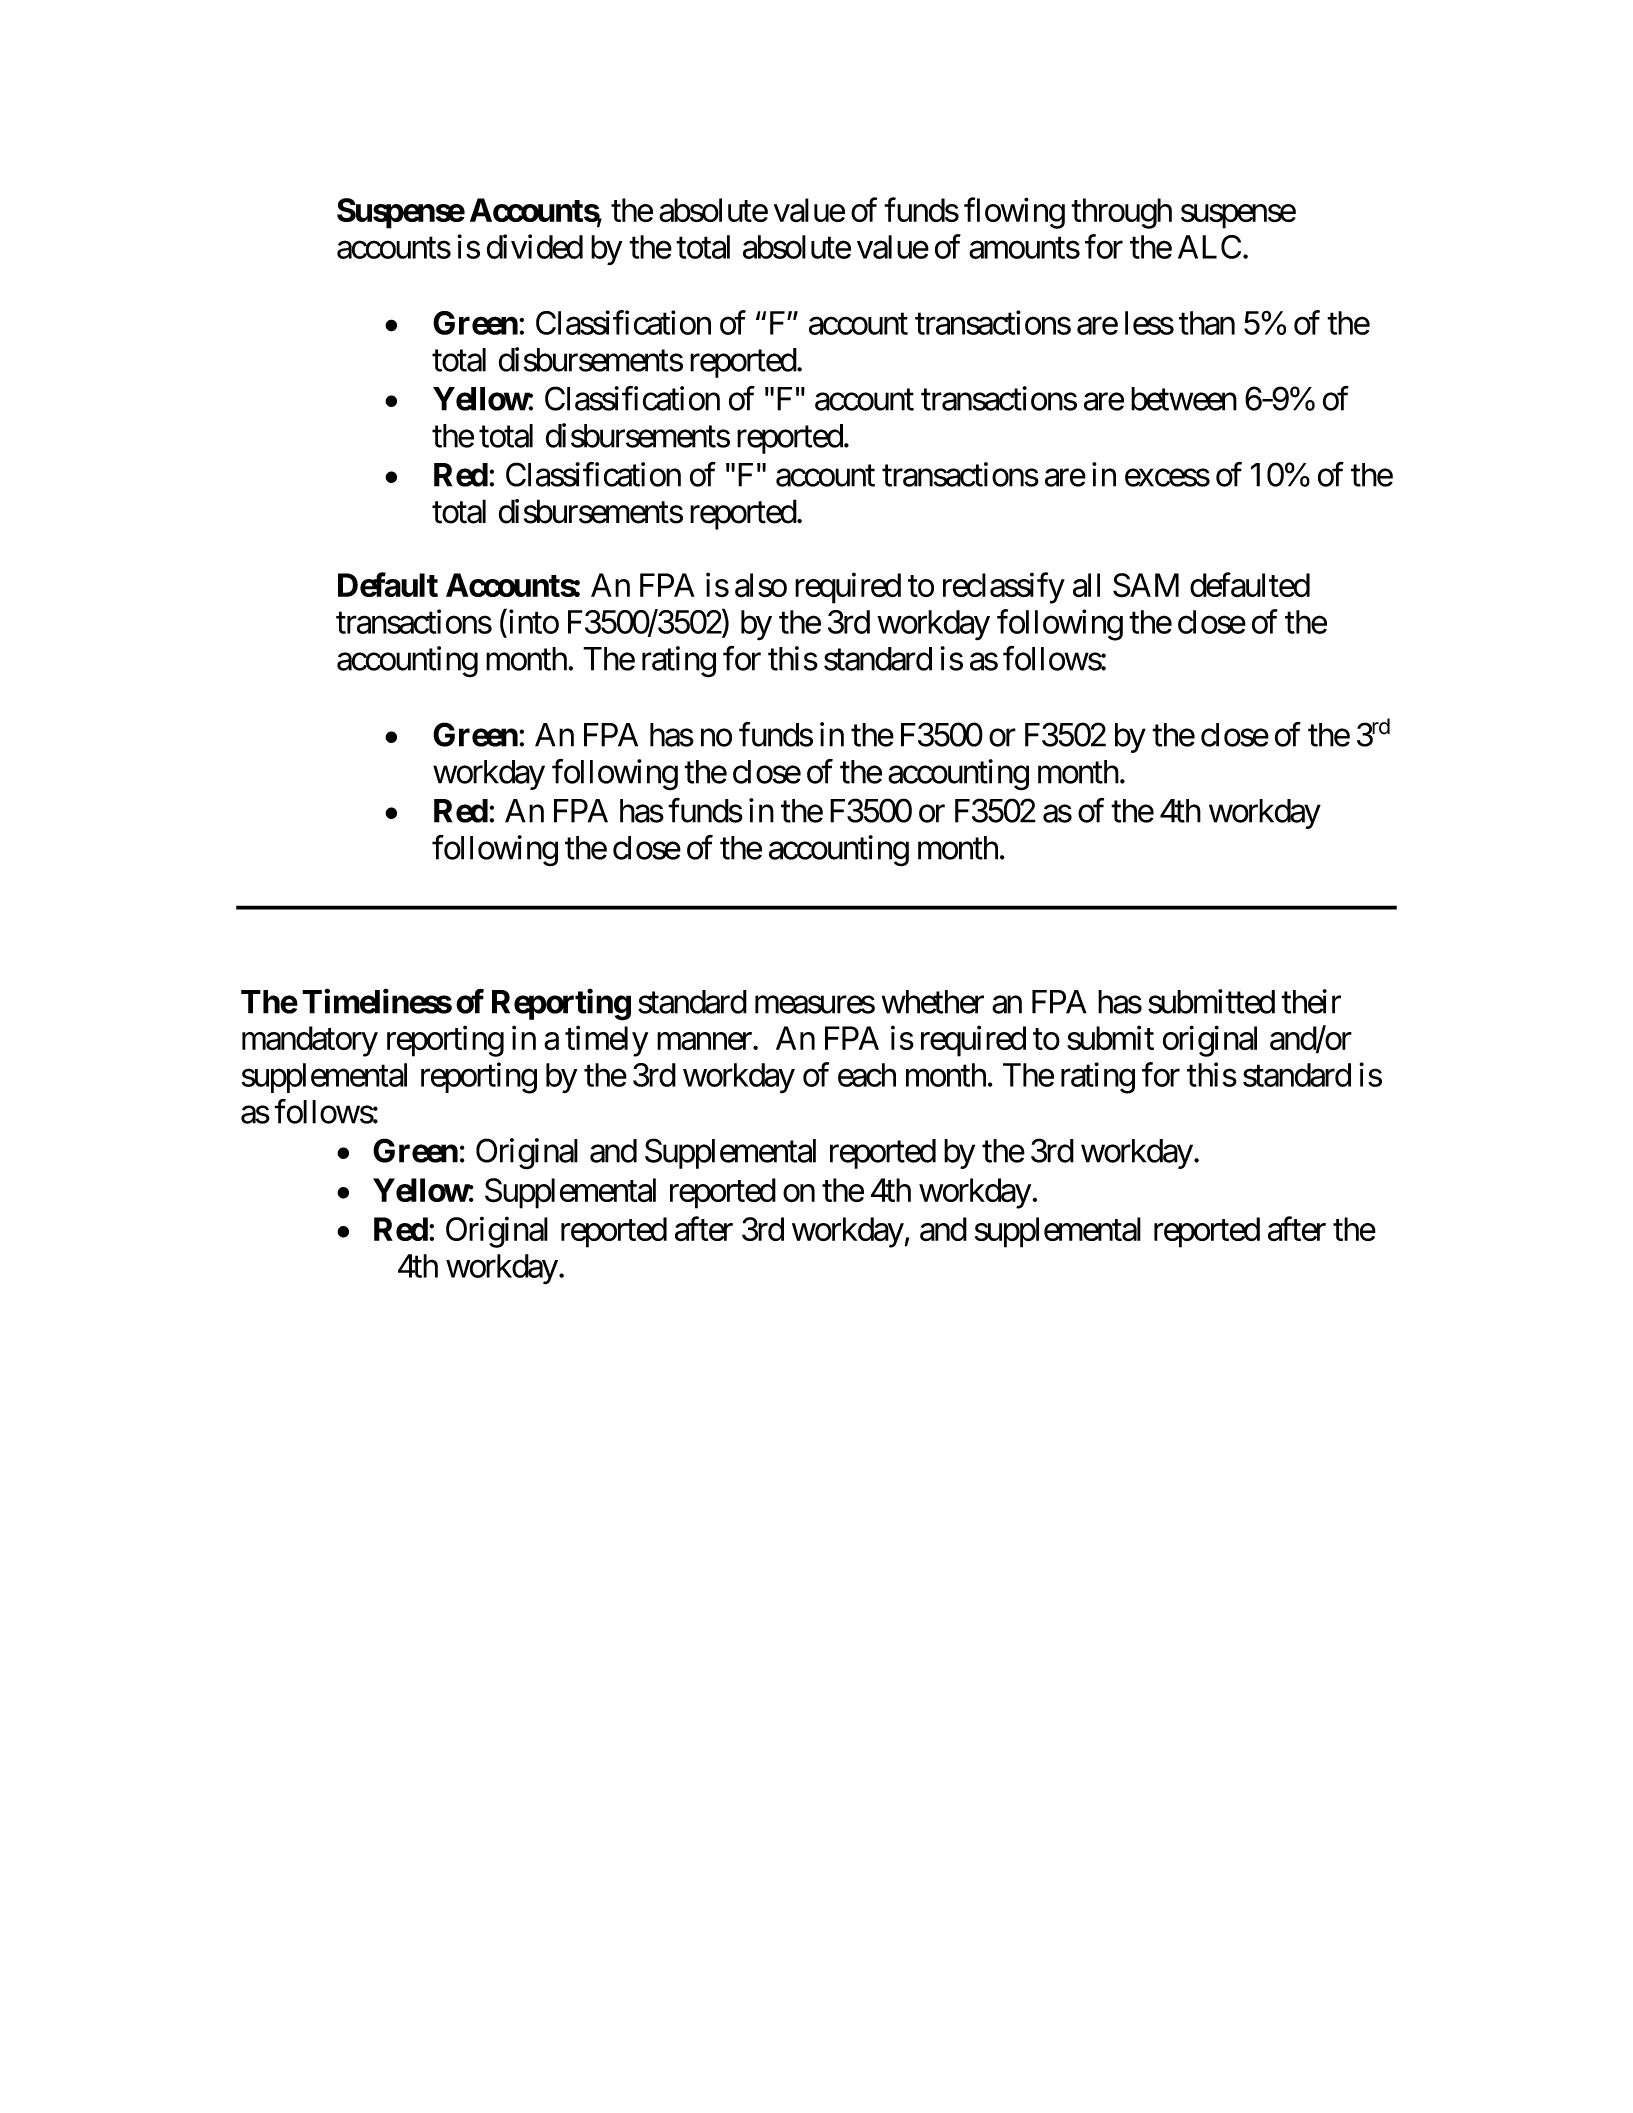 The height and width of the screenshot is (2113, 1633). What do you see at coordinates (933, 1002) in the screenshot?
I see `whether` at bounding box center [933, 1002].
